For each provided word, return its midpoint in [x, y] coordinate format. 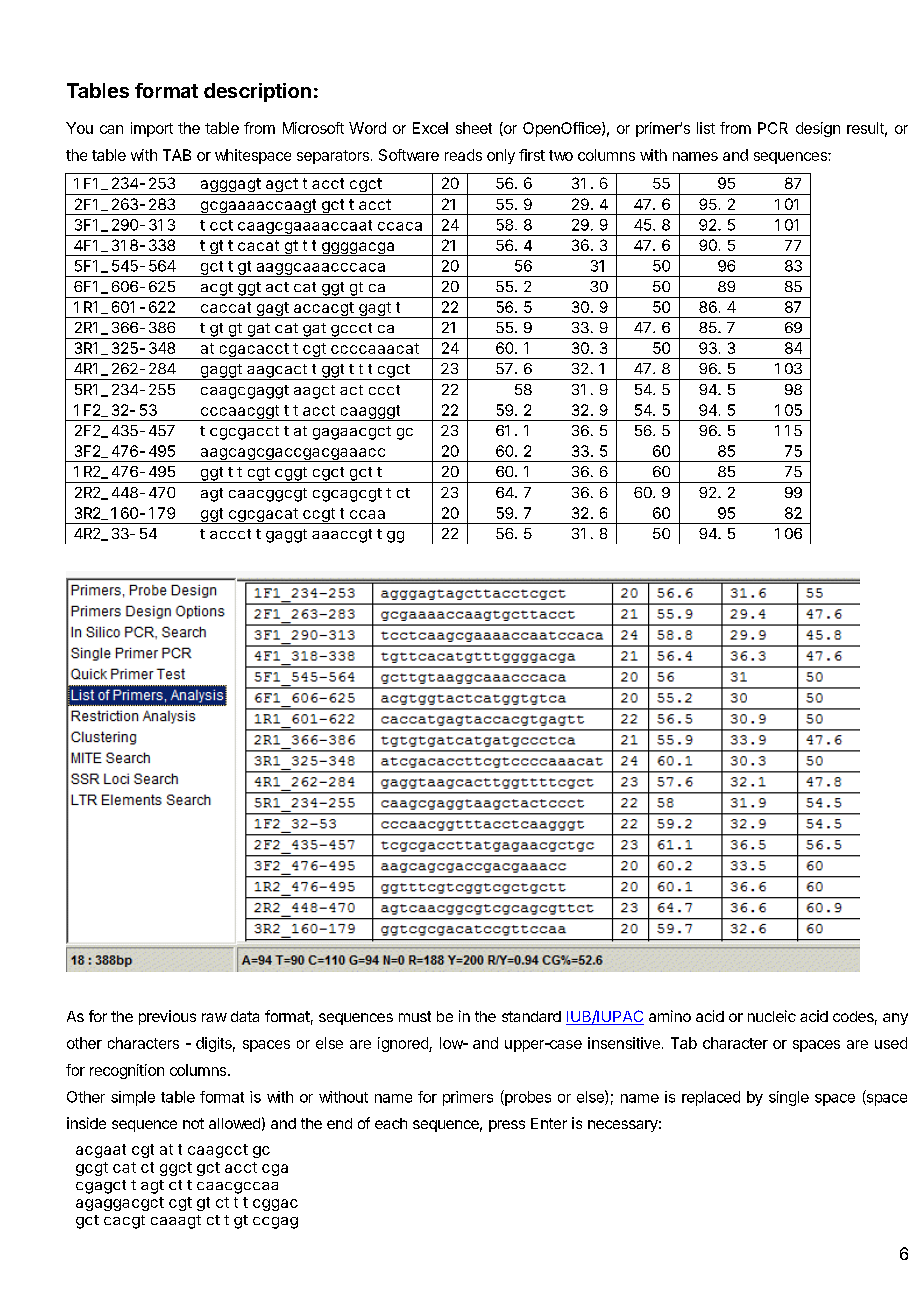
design [818, 129]
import [152, 129]
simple [133, 1098]
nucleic [772, 1016]
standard [531, 1016]
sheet [474, 128]
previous [167, 1017]
